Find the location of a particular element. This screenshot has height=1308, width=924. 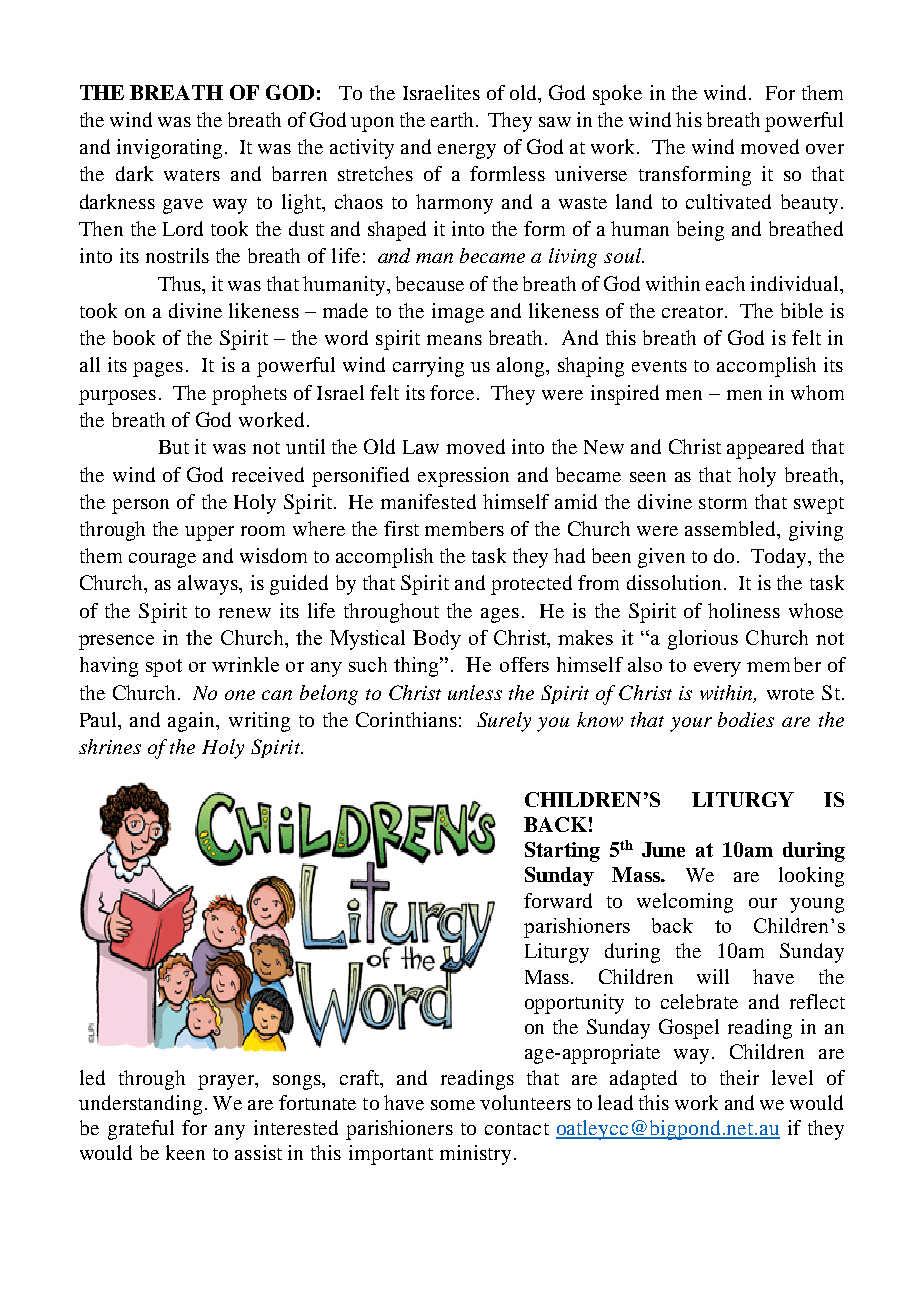

over is located at coordinates (825, 149).
